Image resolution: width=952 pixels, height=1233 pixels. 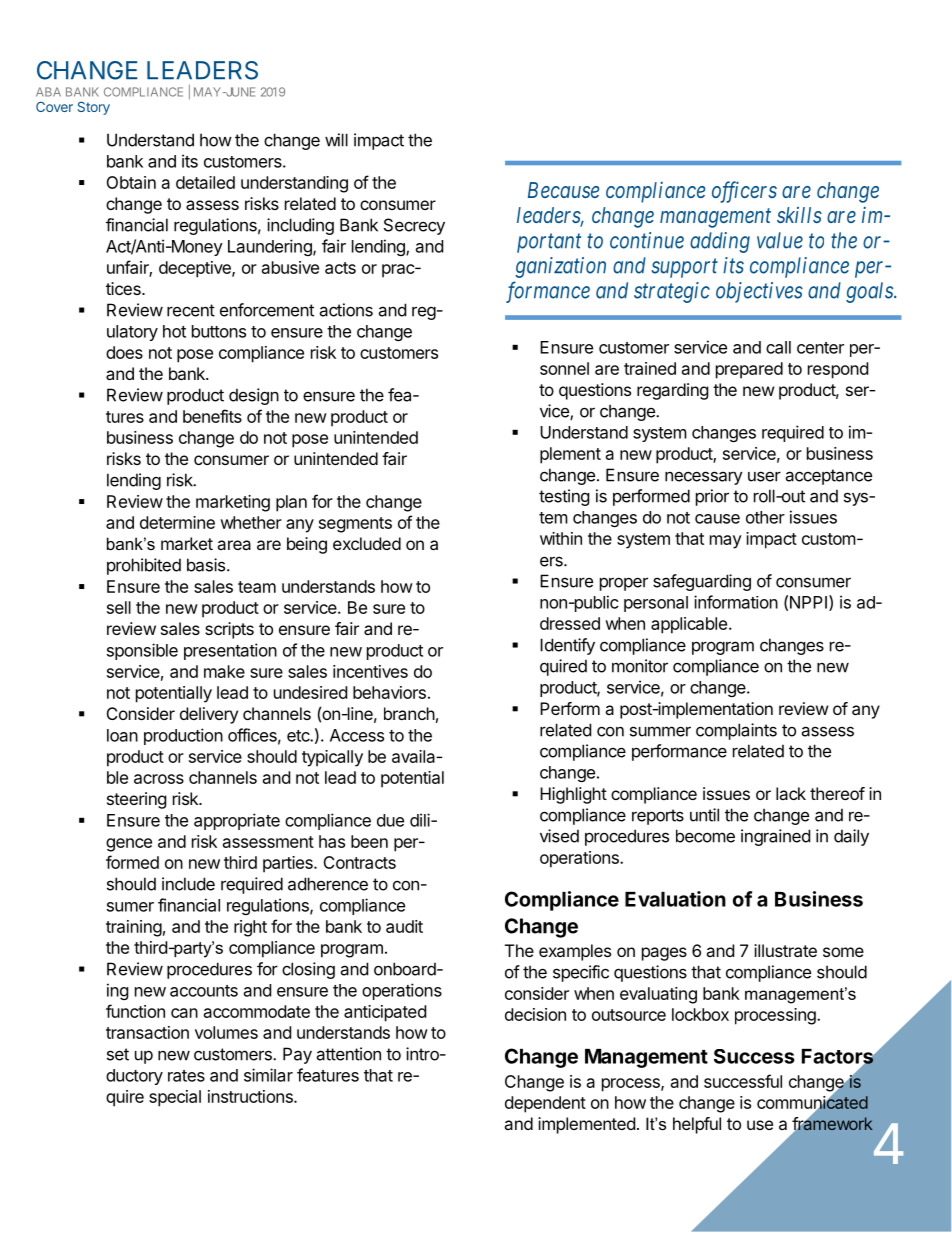 What do you see at coordinates (545, 1104) in the screenshot?
I see `dependent` at bounding box center [545, 1104].
